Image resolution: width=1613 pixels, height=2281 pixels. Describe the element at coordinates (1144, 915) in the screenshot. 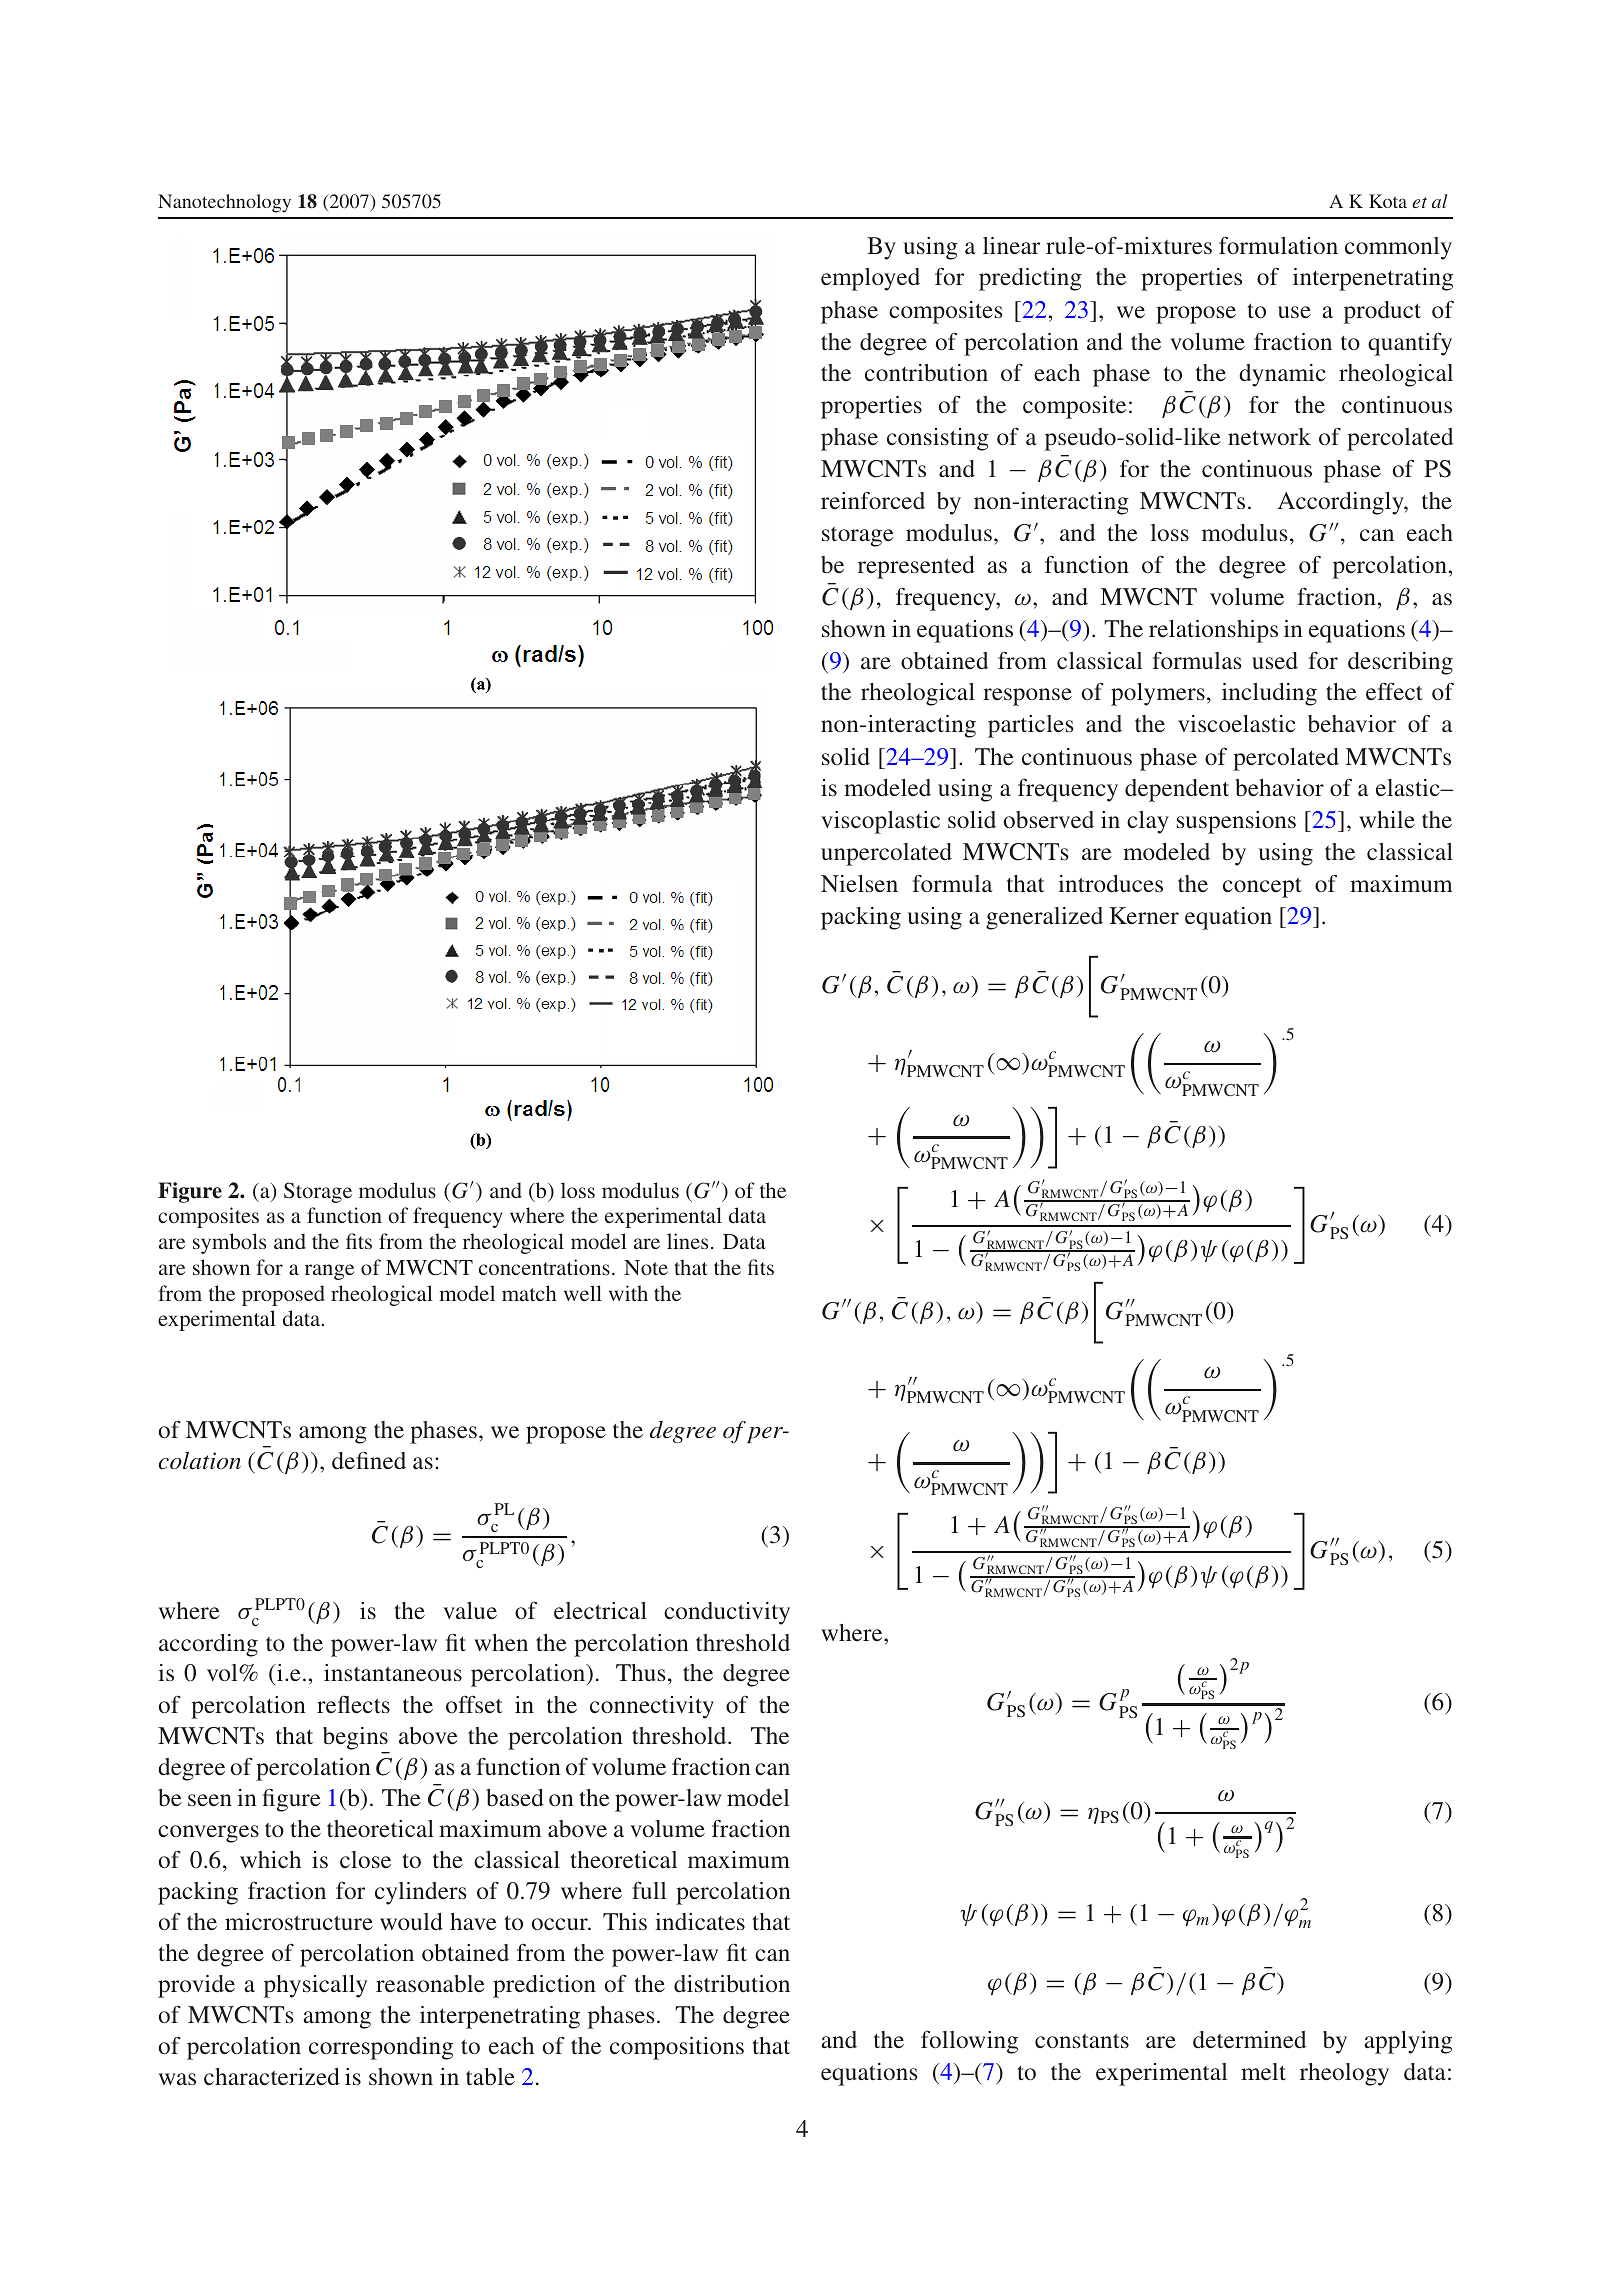

I see `Kerner` at that location.
